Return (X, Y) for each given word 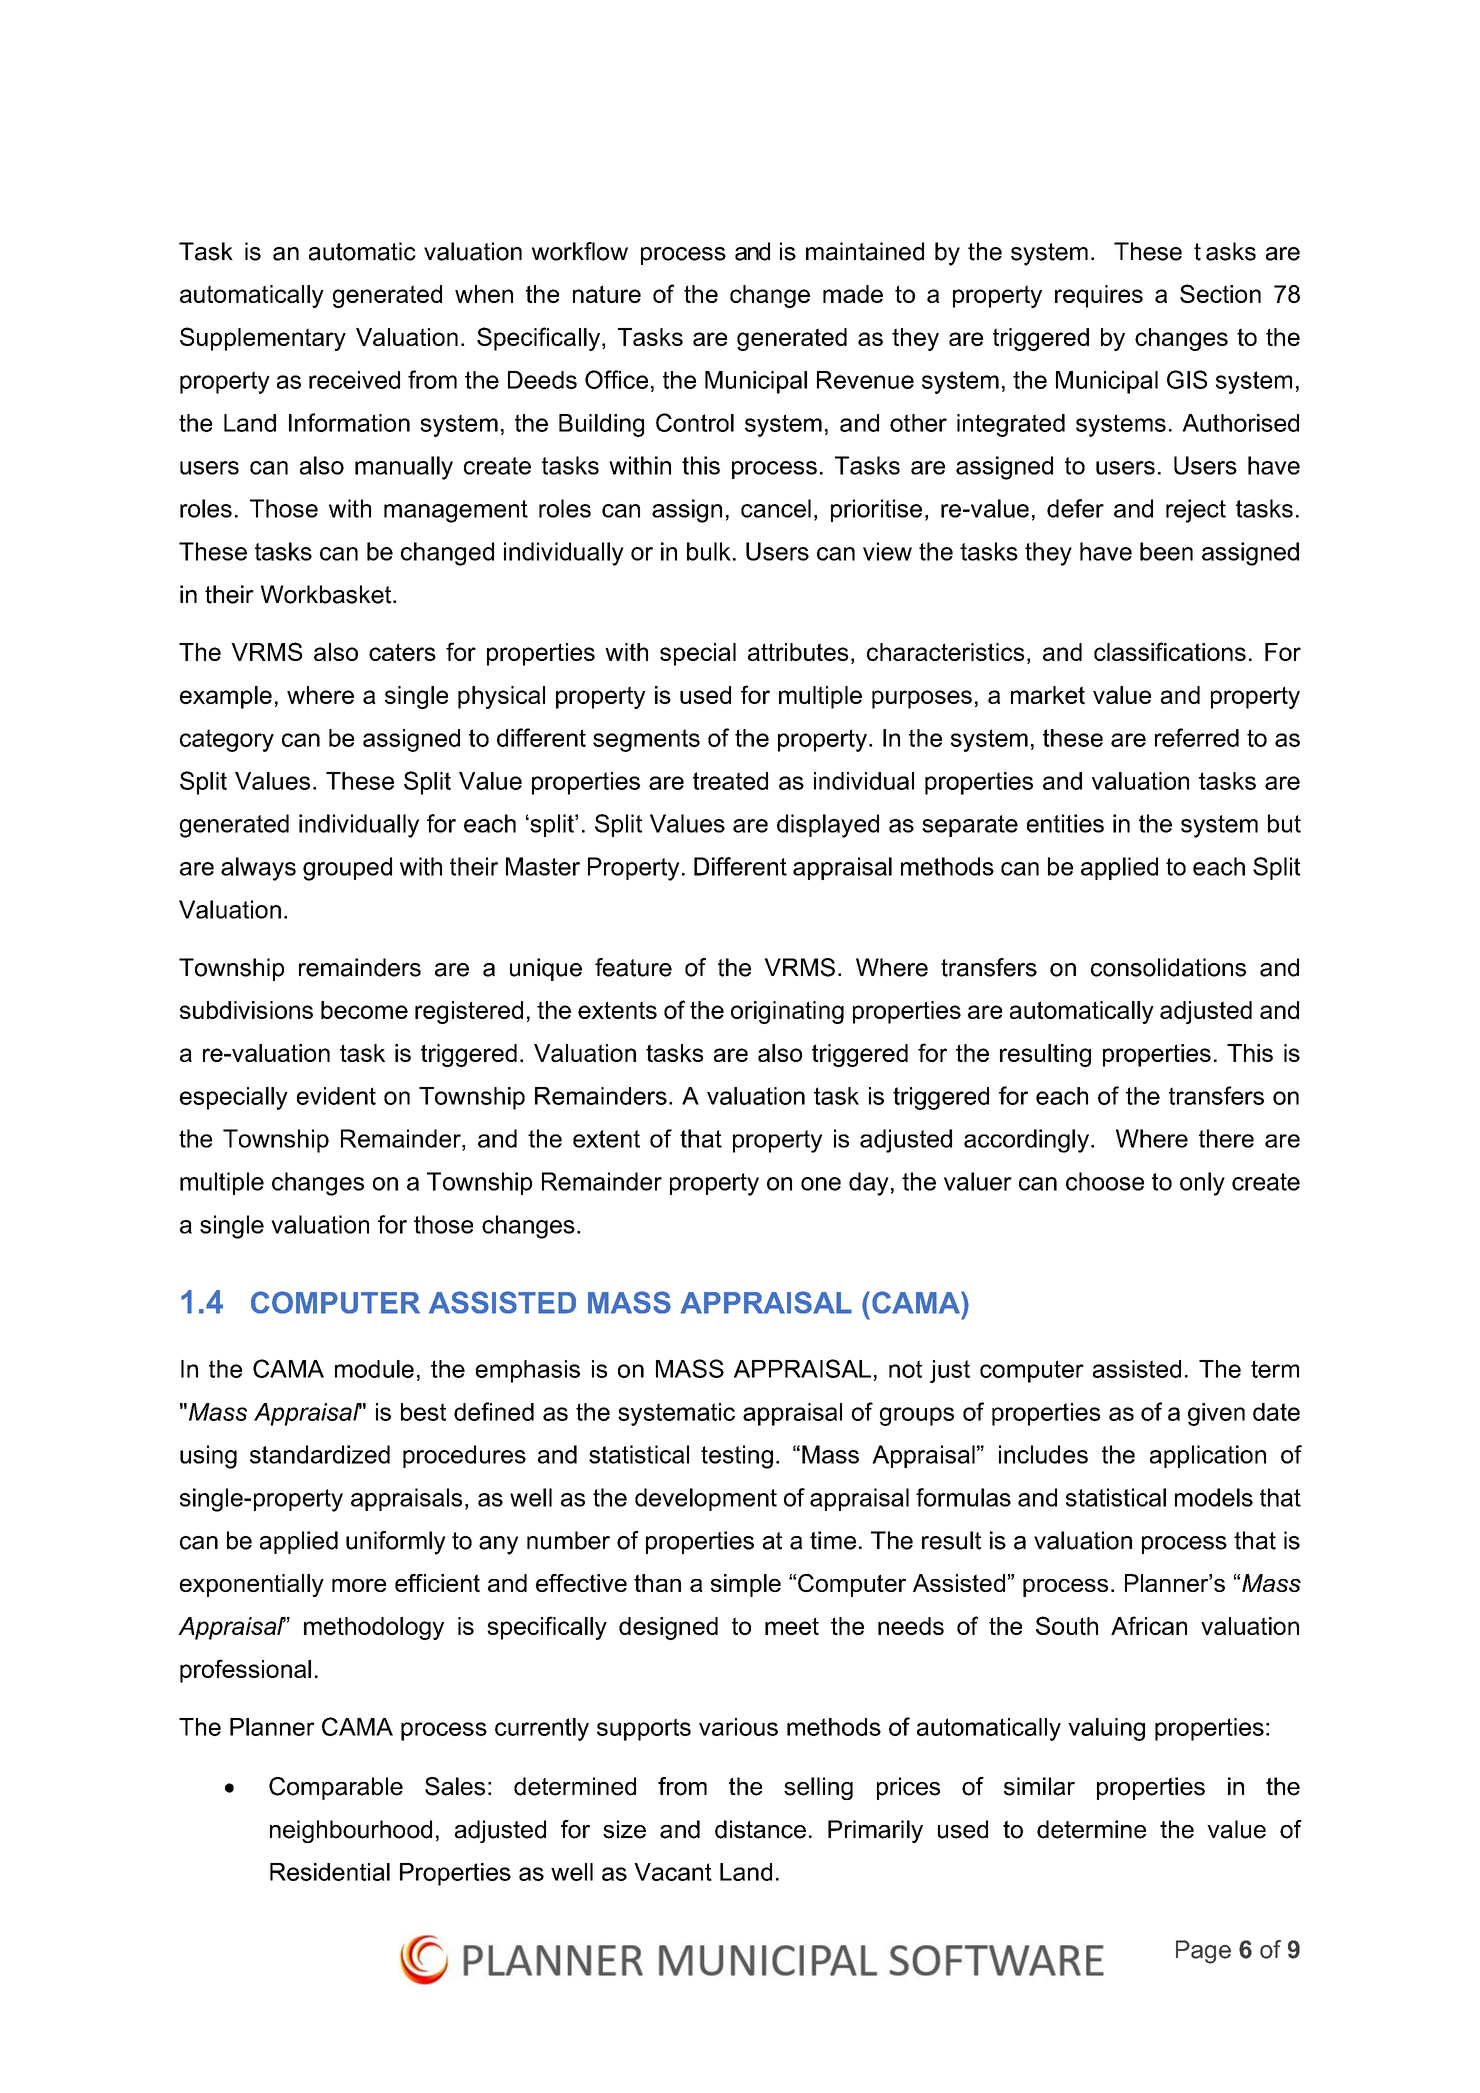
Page (1203, 1952)
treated (730, 781)
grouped (347, 869)
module (374, 1369)
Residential (330, 1872)
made (853, 294)
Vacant (673, 1872)
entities (1065, 823)
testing (737, 1457)
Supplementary (263, 339)
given (1216, 1414)
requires (1099, 296)
